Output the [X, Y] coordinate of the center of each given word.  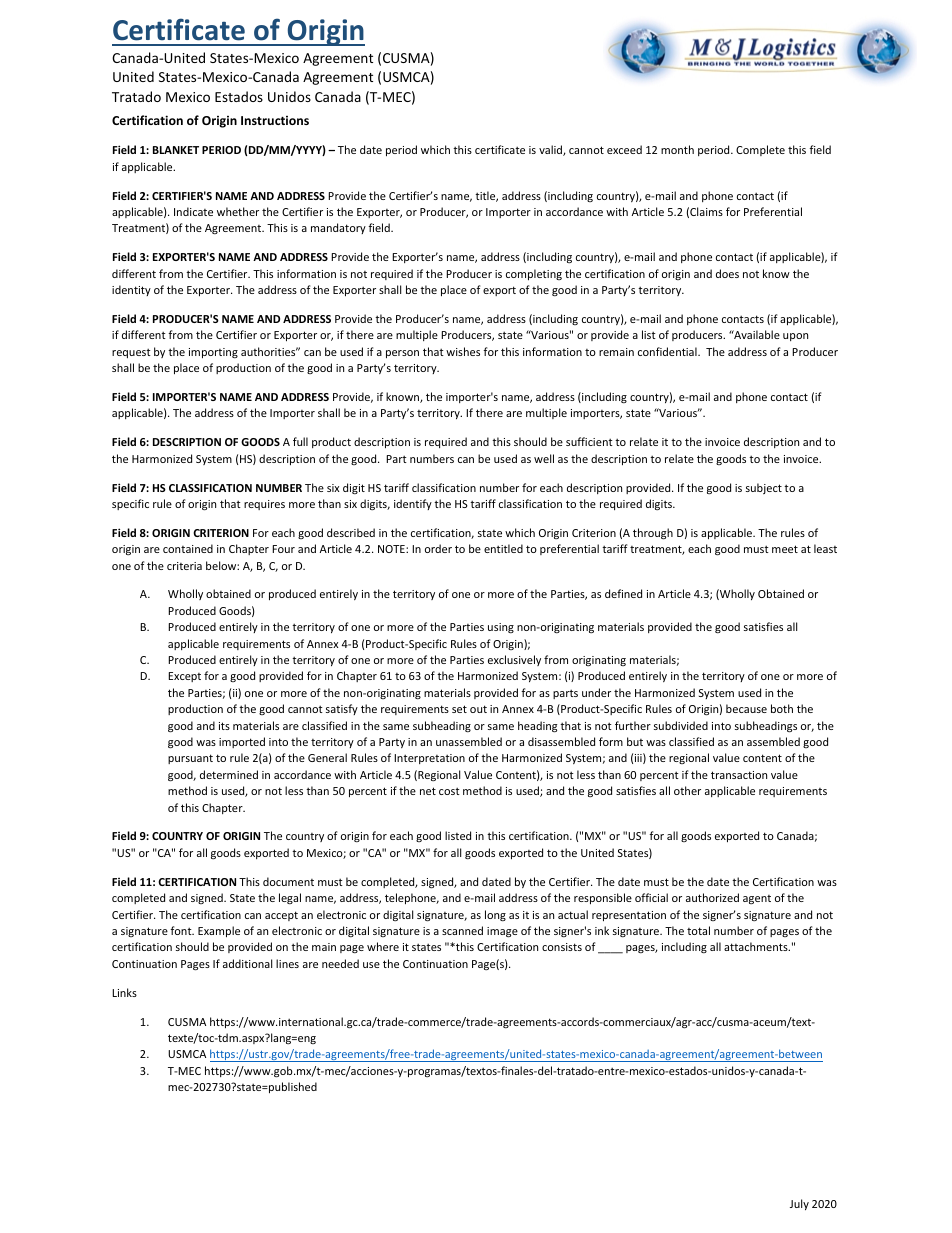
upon [795, 337]
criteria [184, 566]
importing [213, 353]
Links [124, 992]
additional [247, 963]
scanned [462, 930]
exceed [624, 149]
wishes [463, 351]
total [698, 930]
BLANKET [176, 150]
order [438, 548]
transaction [739, 775]
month [677, 149]
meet [785, 549]
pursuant [190, 759]
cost [449, 791]
